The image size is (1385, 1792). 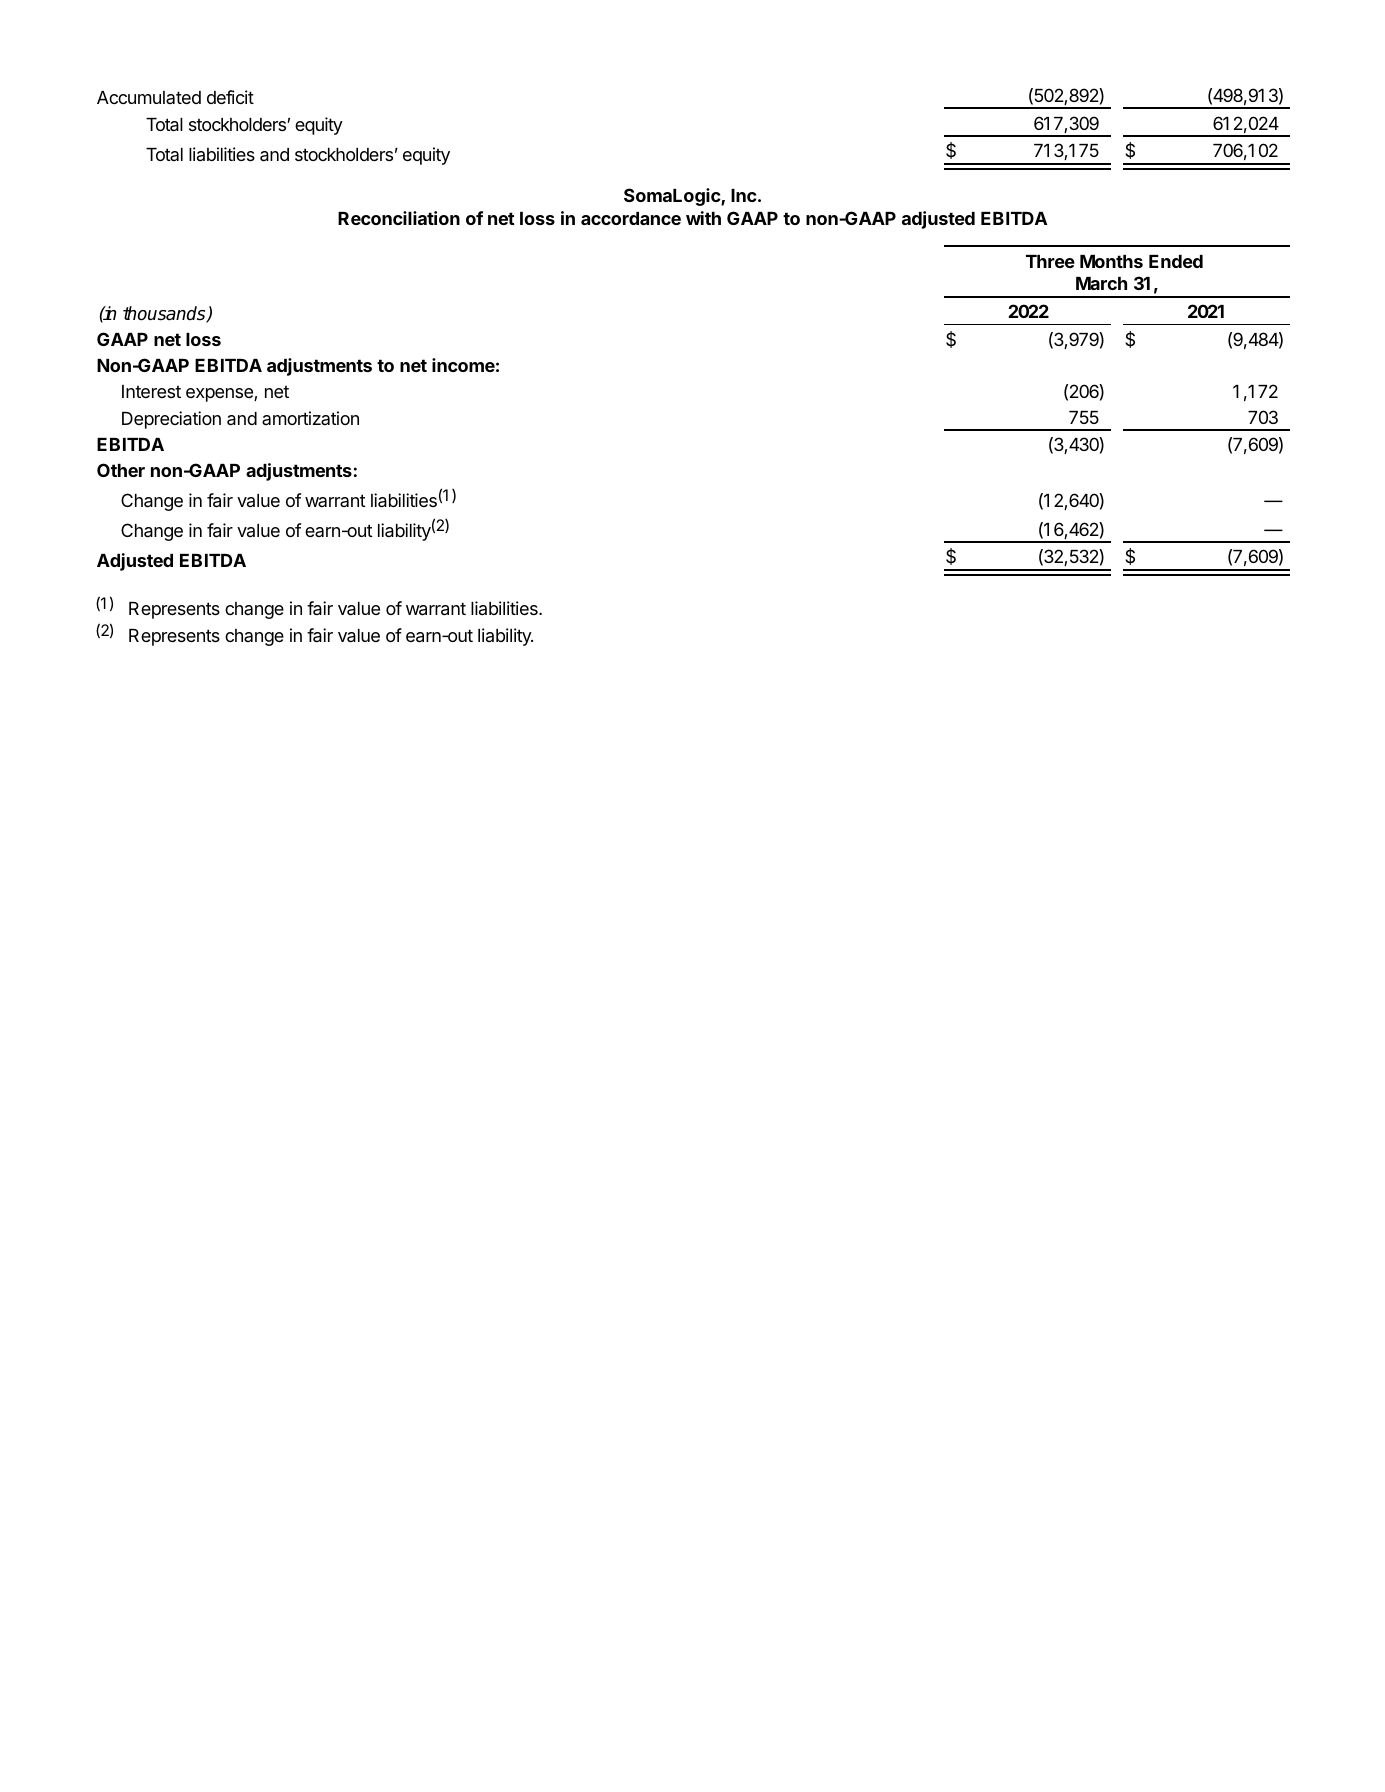 What do you see at coordinates (220, 395) in the image?
I see `expense` at bounding box center [220, 395].
